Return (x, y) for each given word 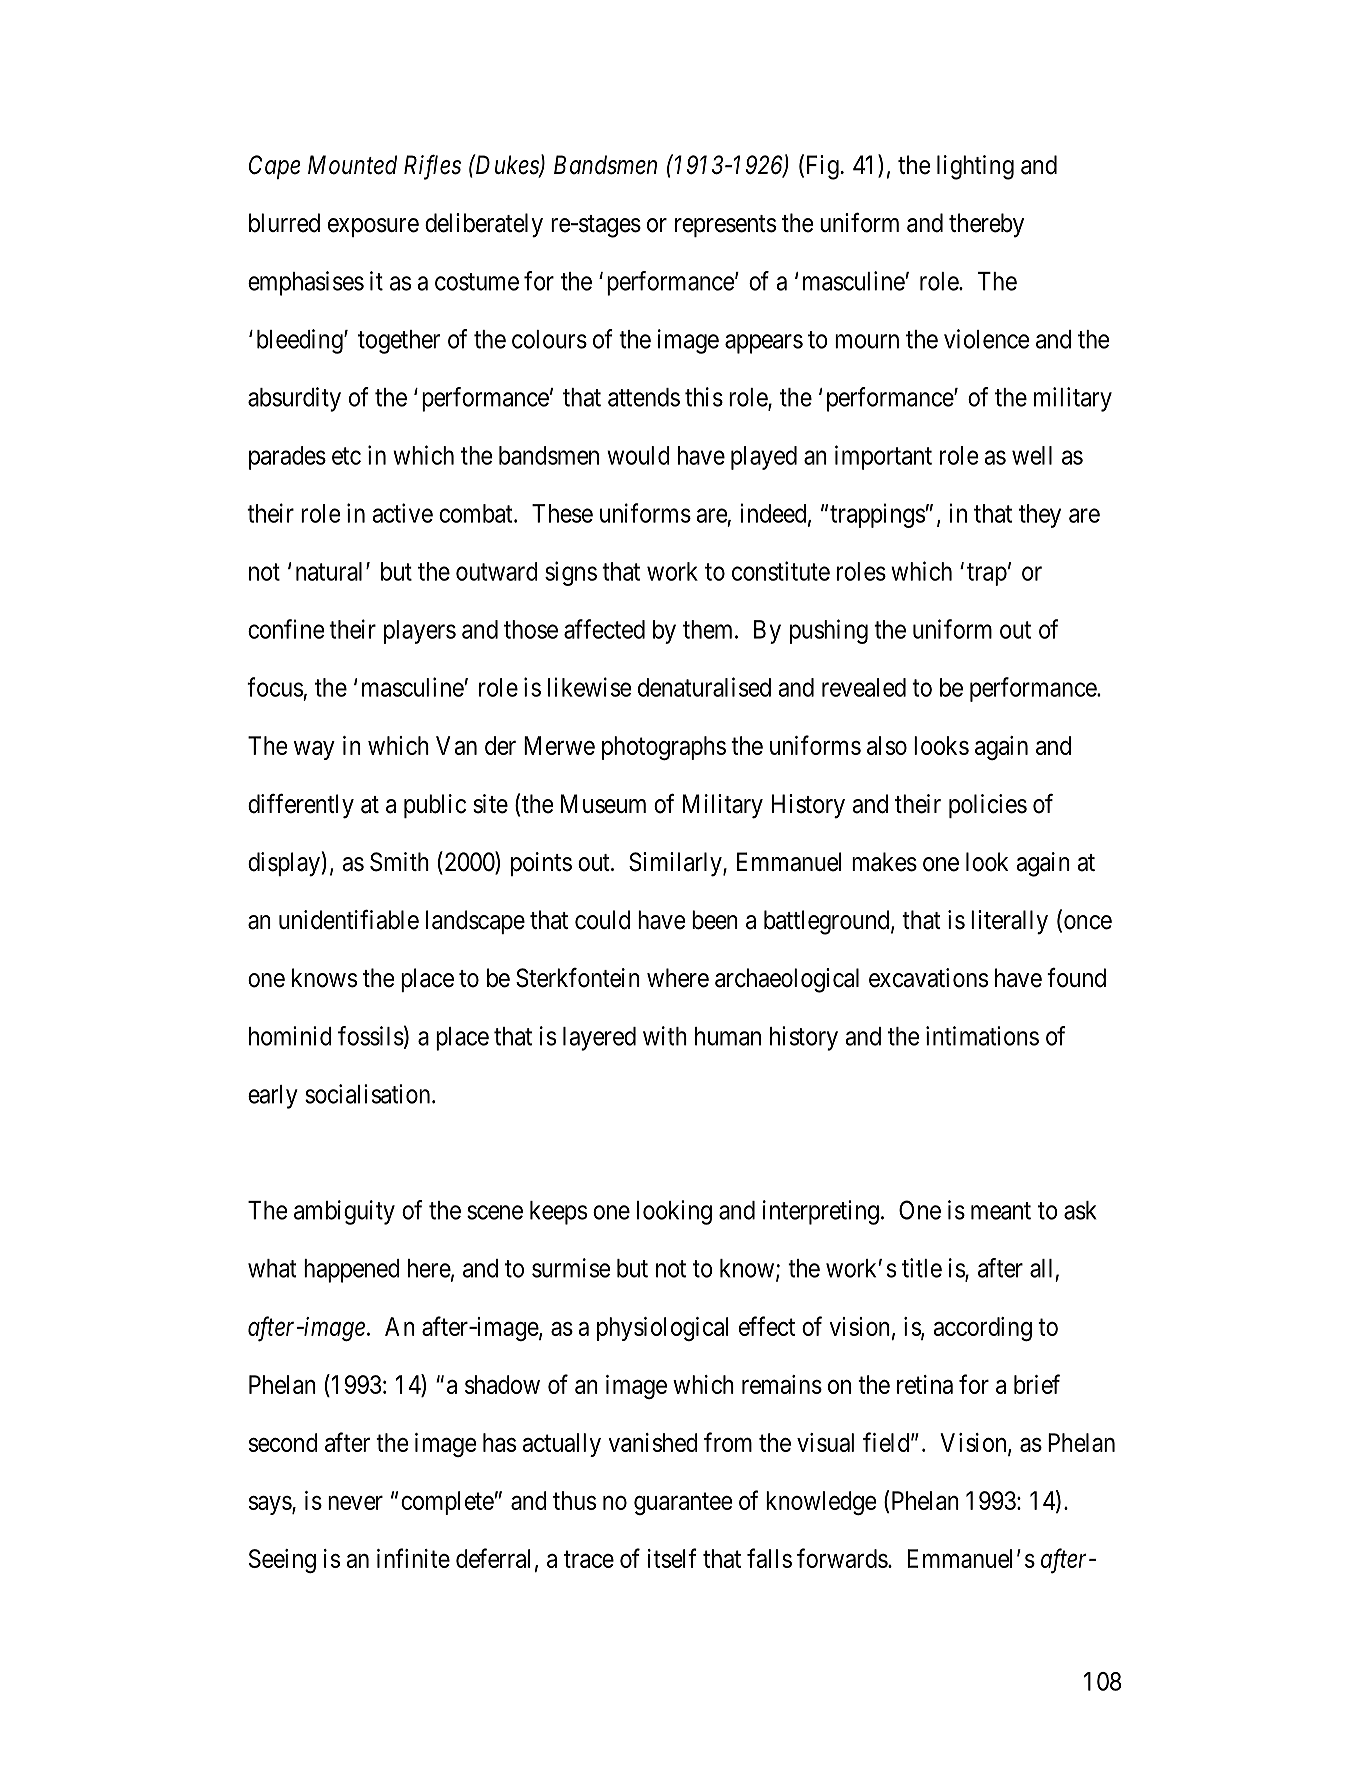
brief (1037, 1384)
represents (725, 226)
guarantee (683, 1504)
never (355, 1503)
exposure (373, 227)
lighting (975, 167)
